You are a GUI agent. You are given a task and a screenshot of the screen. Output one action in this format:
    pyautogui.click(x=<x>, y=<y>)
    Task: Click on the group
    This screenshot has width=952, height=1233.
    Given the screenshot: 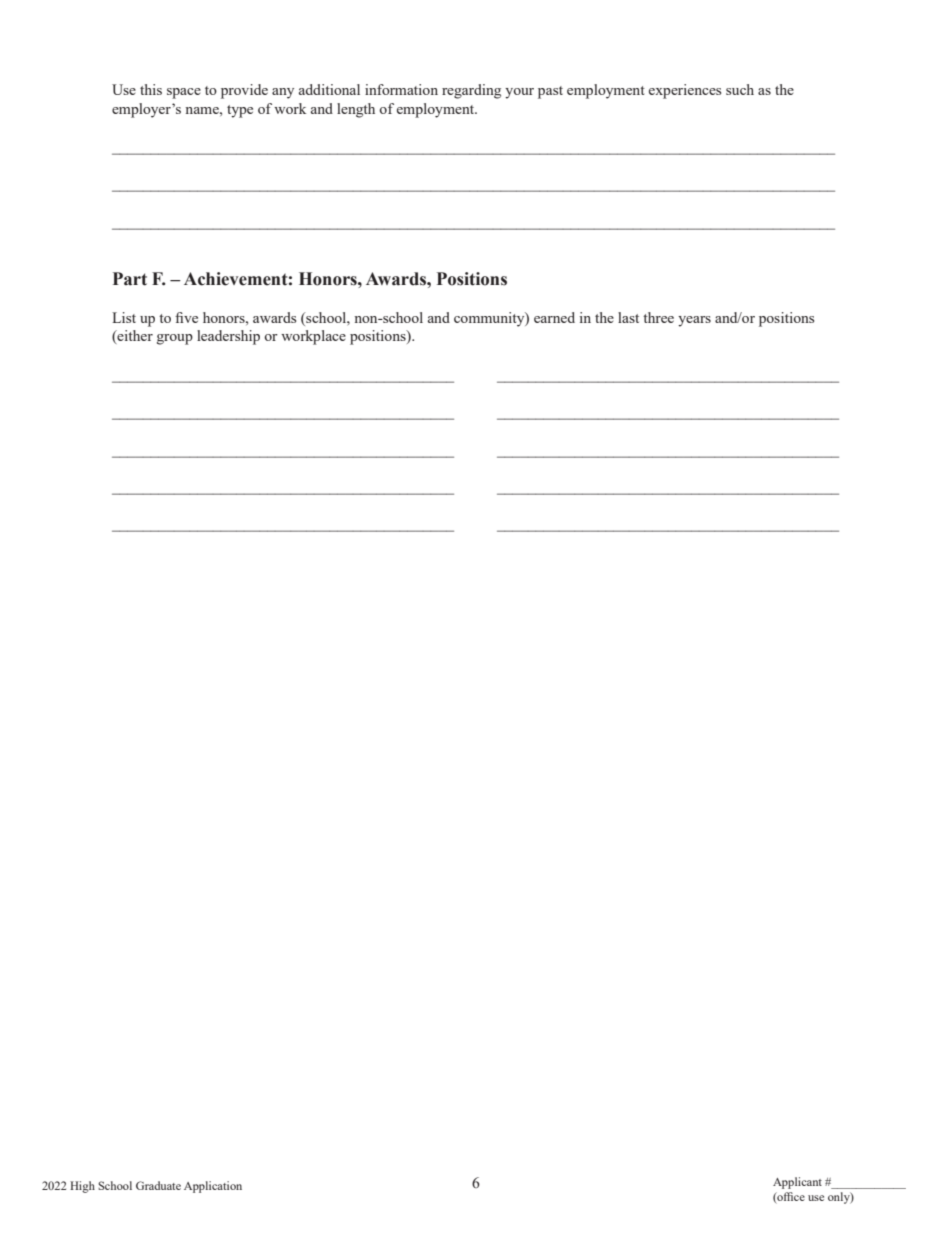 What is the action you would take?
    pyautogui.click(x=175, y=339)
